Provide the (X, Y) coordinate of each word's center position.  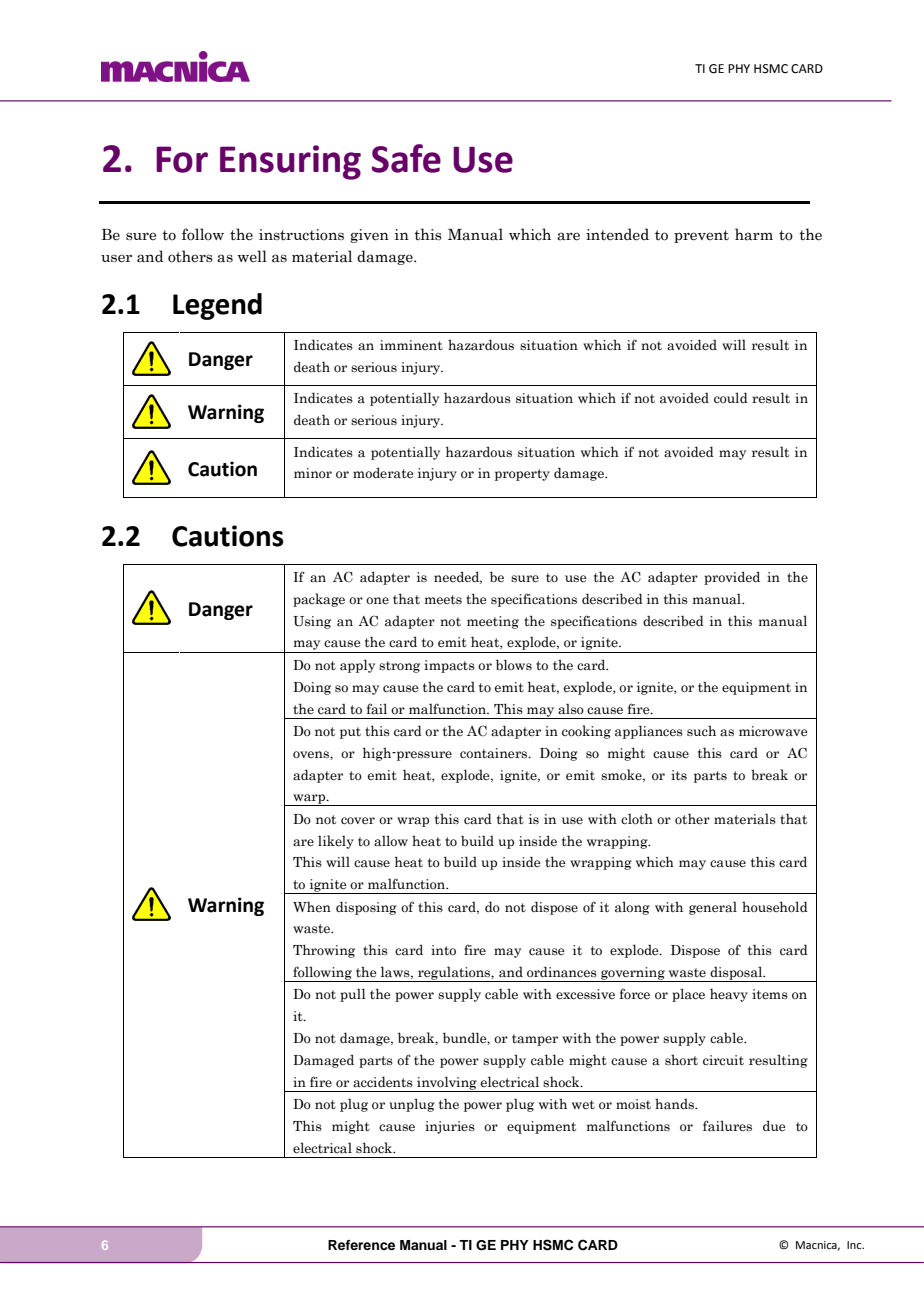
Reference (361, 1245)
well (252, 256)
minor (313, 473)
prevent (701, 236)
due (774, 1126)
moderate (383, 473)
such (701, 731)
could (731, 397)
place (688, 995)
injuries (450, 1127)
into (443, 950)
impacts (449, 666)
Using (312, 622)
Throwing (324, 951)
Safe (406, 158)
